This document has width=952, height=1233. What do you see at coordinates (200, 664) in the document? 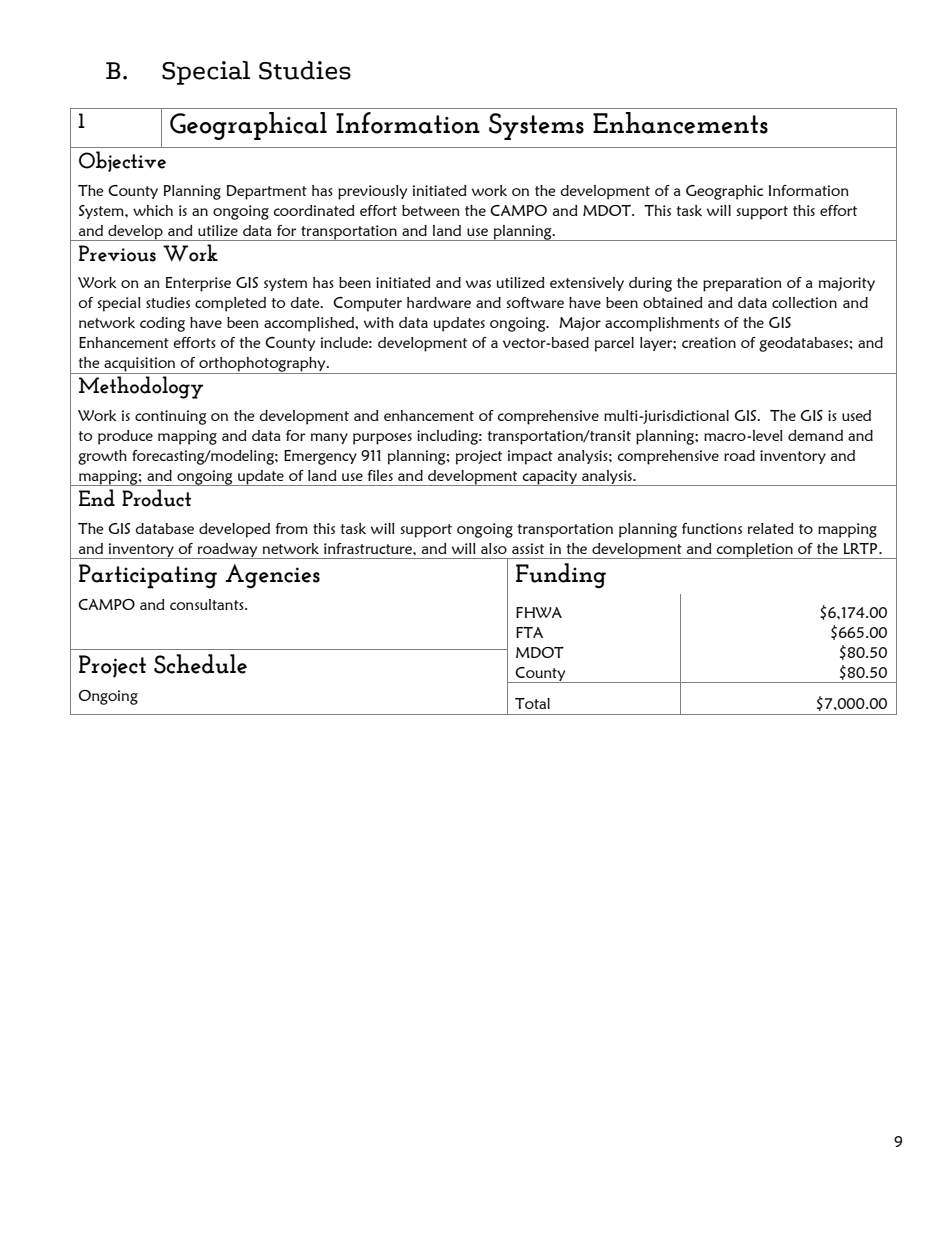
I see `Schedule` at bounding box center [200, 664].
